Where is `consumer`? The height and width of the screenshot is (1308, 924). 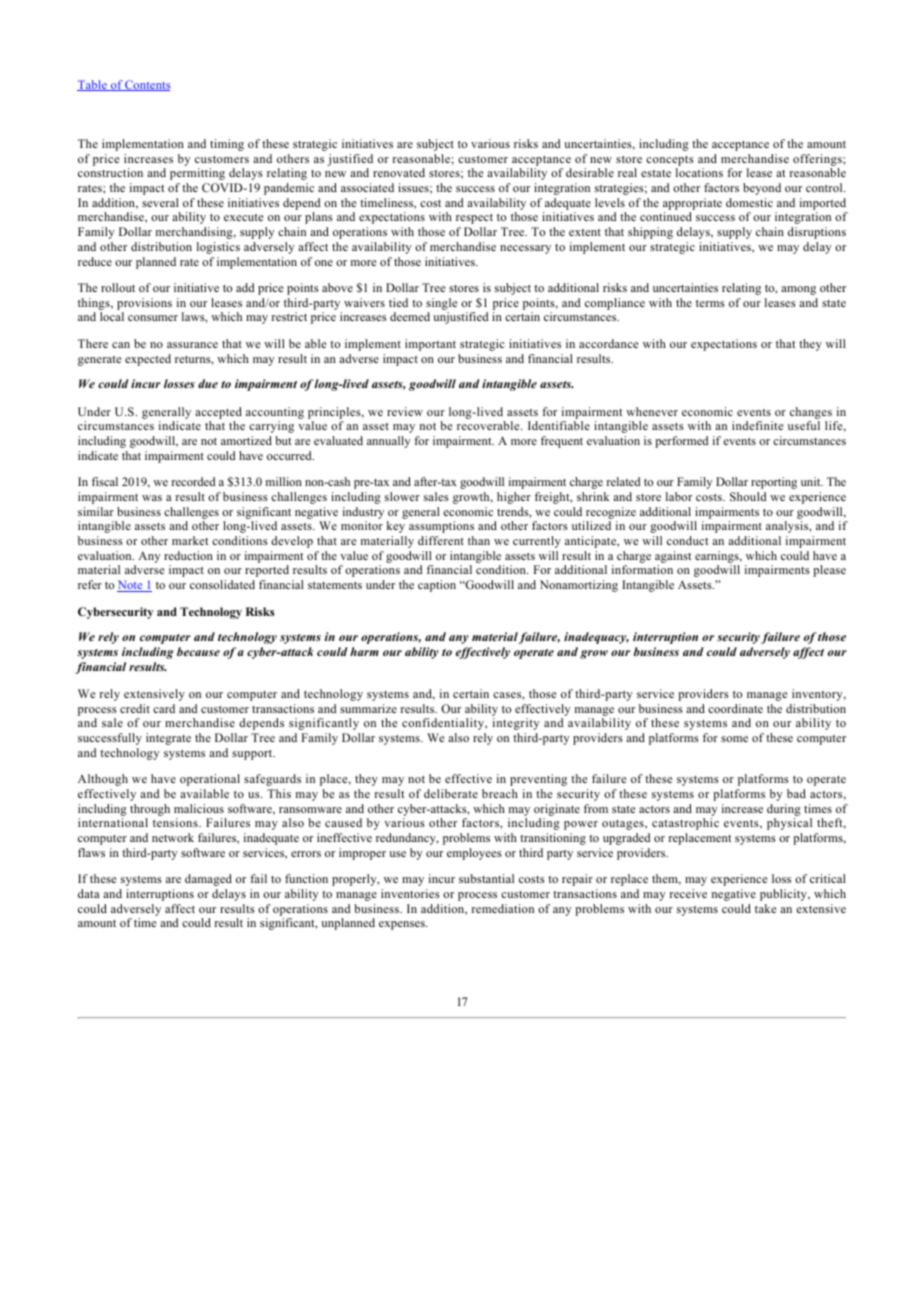 consumer is located at coordinates (153, 318).
